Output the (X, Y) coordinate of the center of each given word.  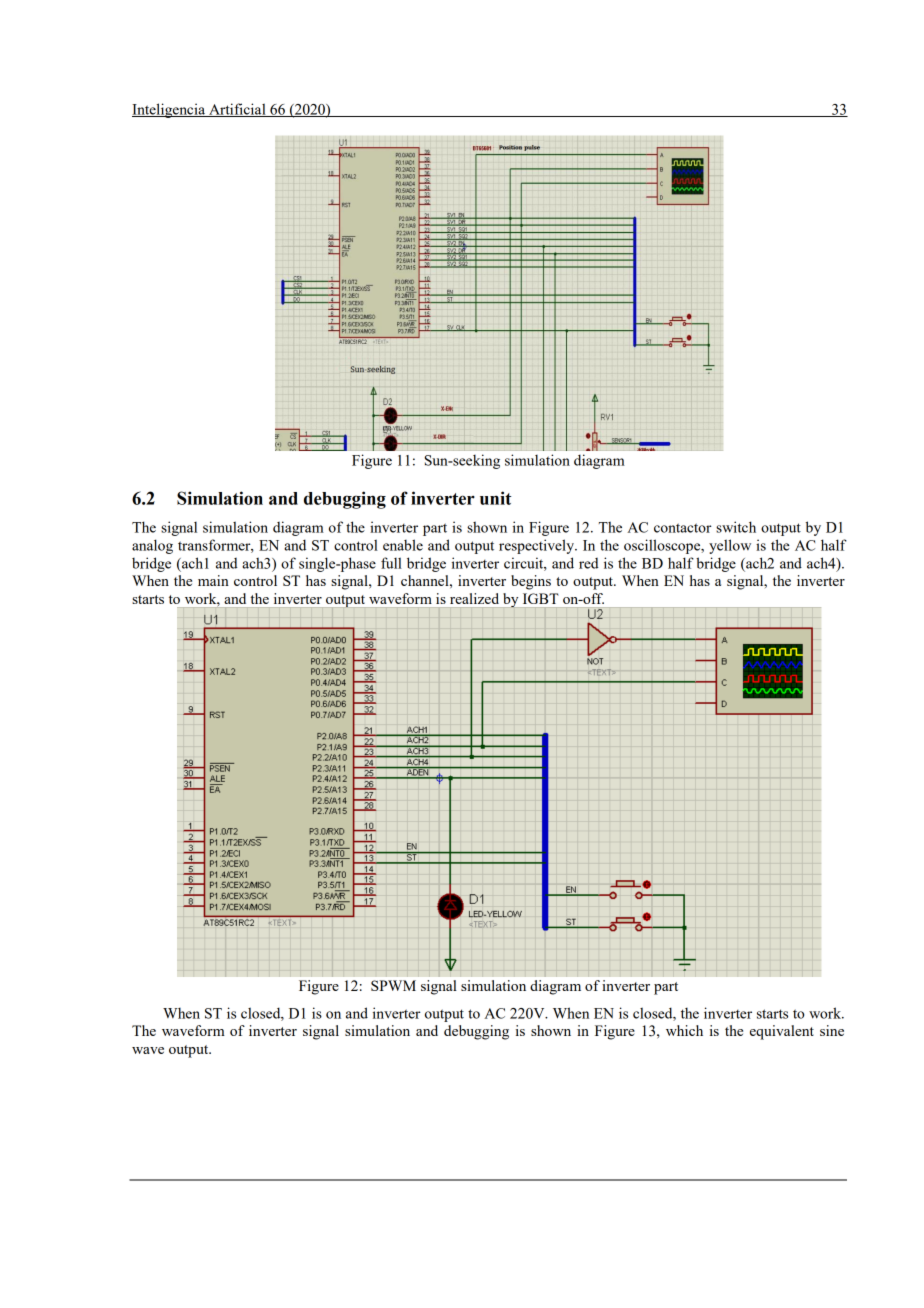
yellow (730, 546)
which (684, 1030)
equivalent (782, 1032)
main (213, 580)
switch (736, 527)
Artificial (237, 110)
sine (832, 1030)
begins (531, 582)
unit (495, 498)
